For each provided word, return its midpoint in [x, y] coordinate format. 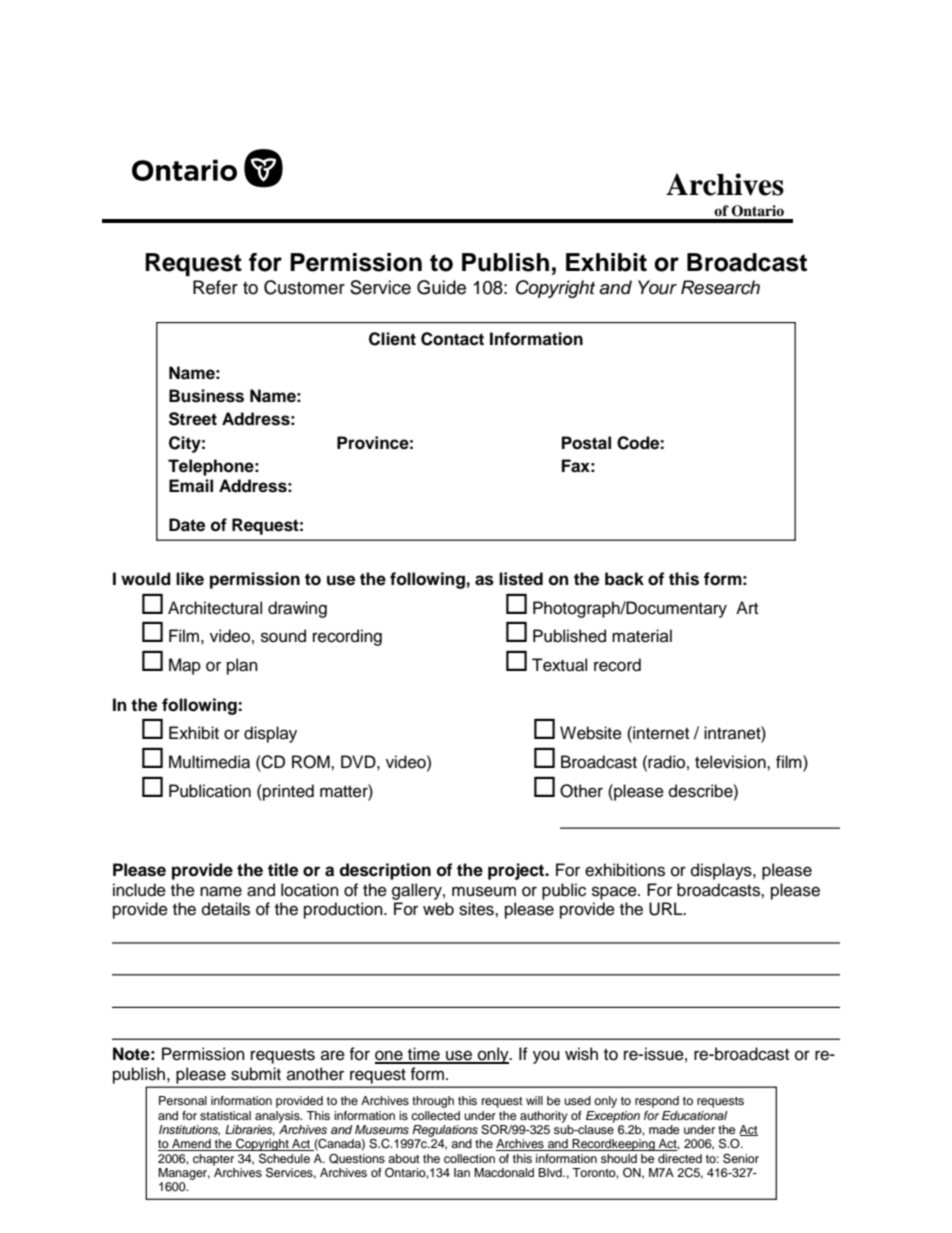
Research [720, 287]
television [731, 762]
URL [667, 909]
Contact [452, 339]
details [226, 909]
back [624, 579]
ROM [312, 762]
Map [185, 666]
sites [477, 909]
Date [187, 525]
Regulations [445, 1131]
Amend [191, 1145]
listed [521, 579]
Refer [215, 287]
